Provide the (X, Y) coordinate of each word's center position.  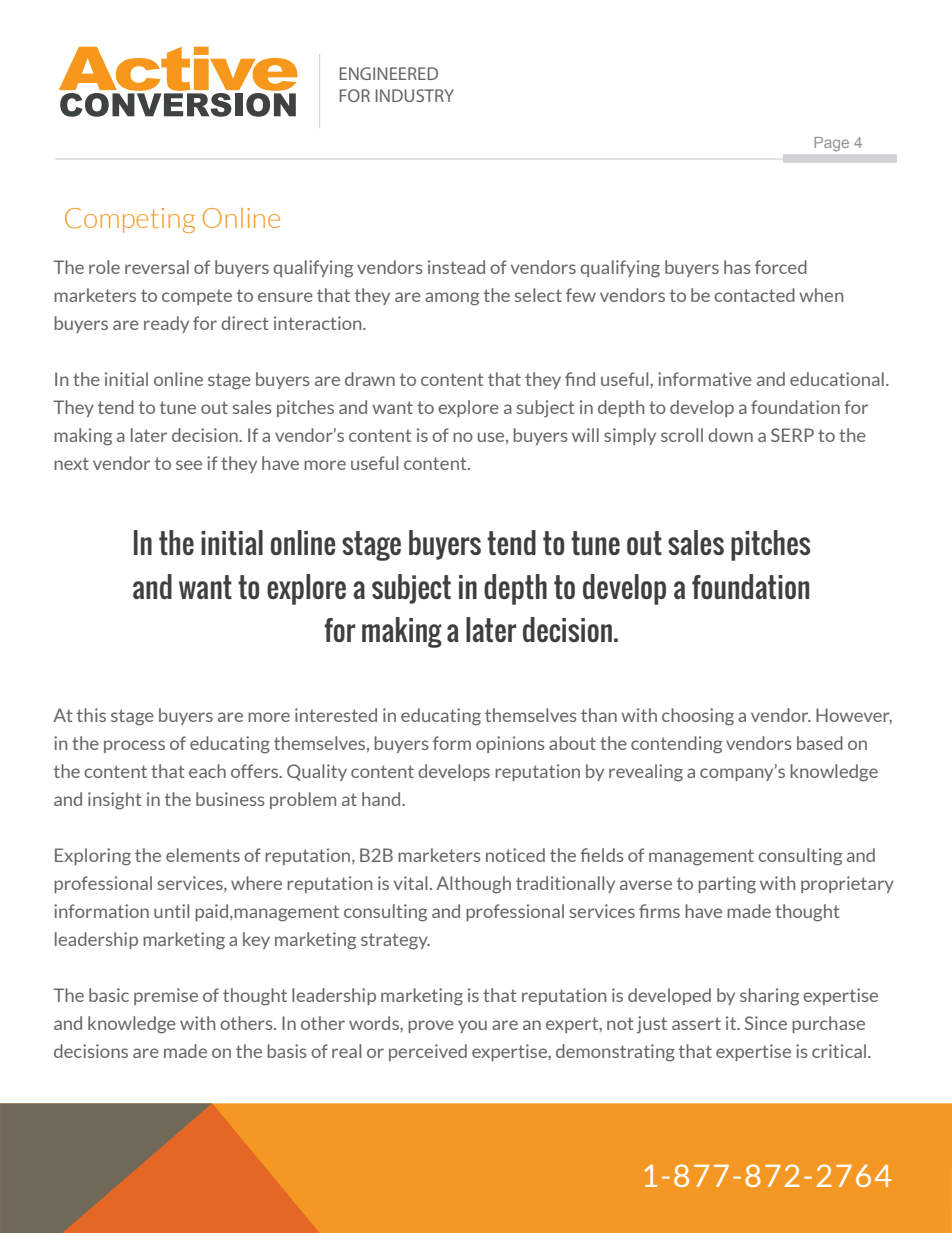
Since (766, 1023)
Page (831, 144)
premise (166, 996)
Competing (130, 220)
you (472, 1026)
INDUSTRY (414, 95)
